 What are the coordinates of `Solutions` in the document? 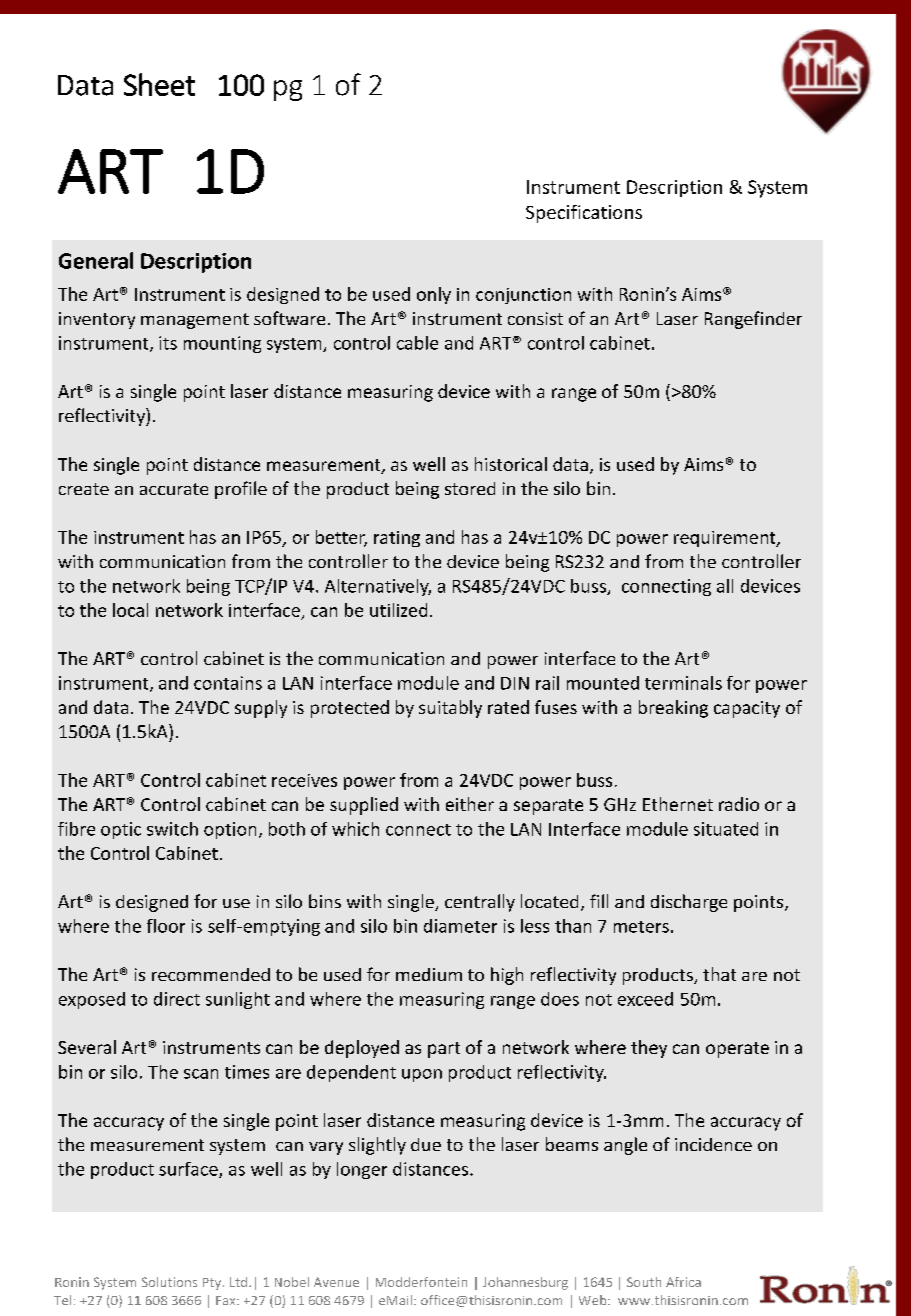 It's located at (169, 1282).
